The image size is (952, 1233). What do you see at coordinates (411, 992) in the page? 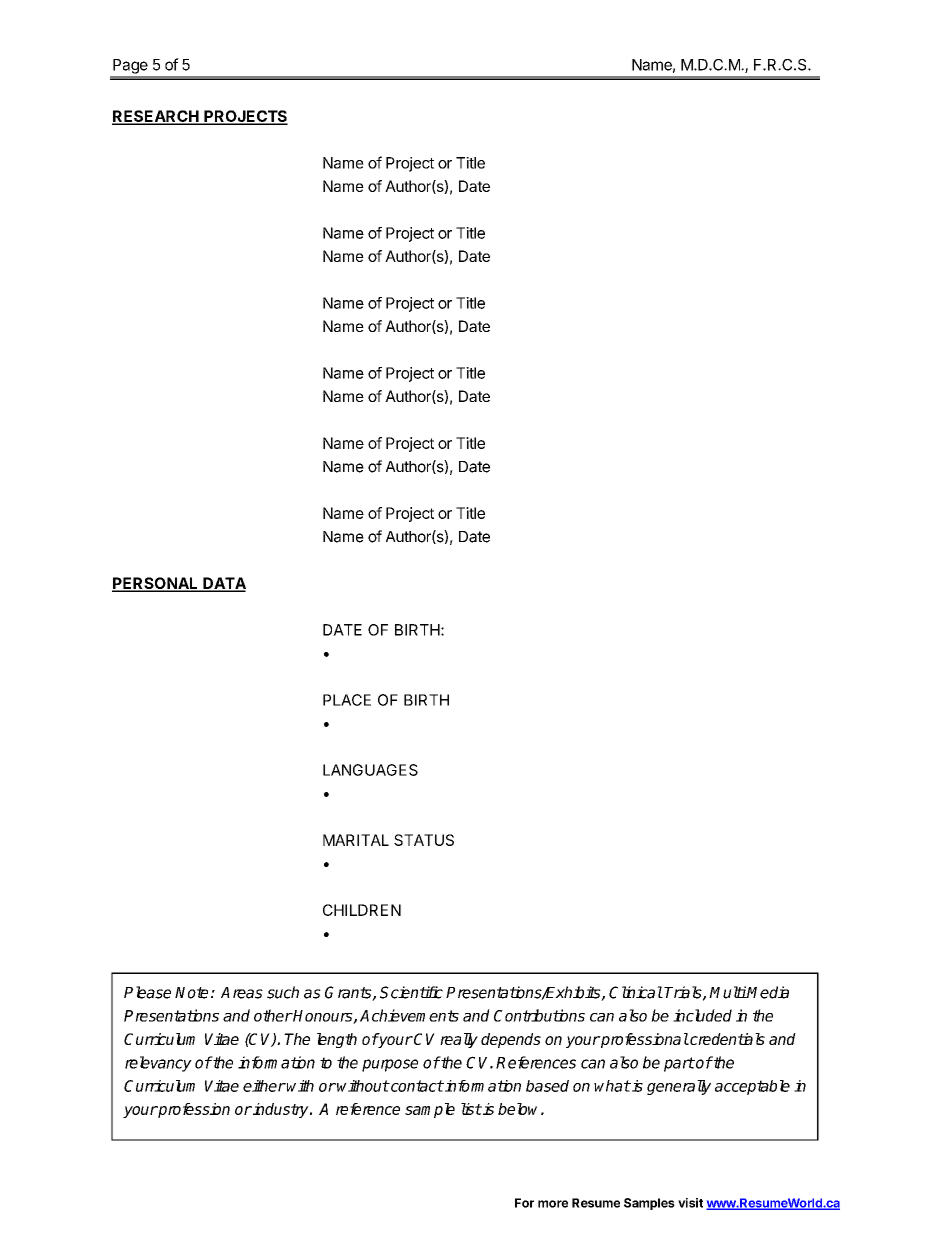
I see `Scientific` at bounding box center [411, 992].
